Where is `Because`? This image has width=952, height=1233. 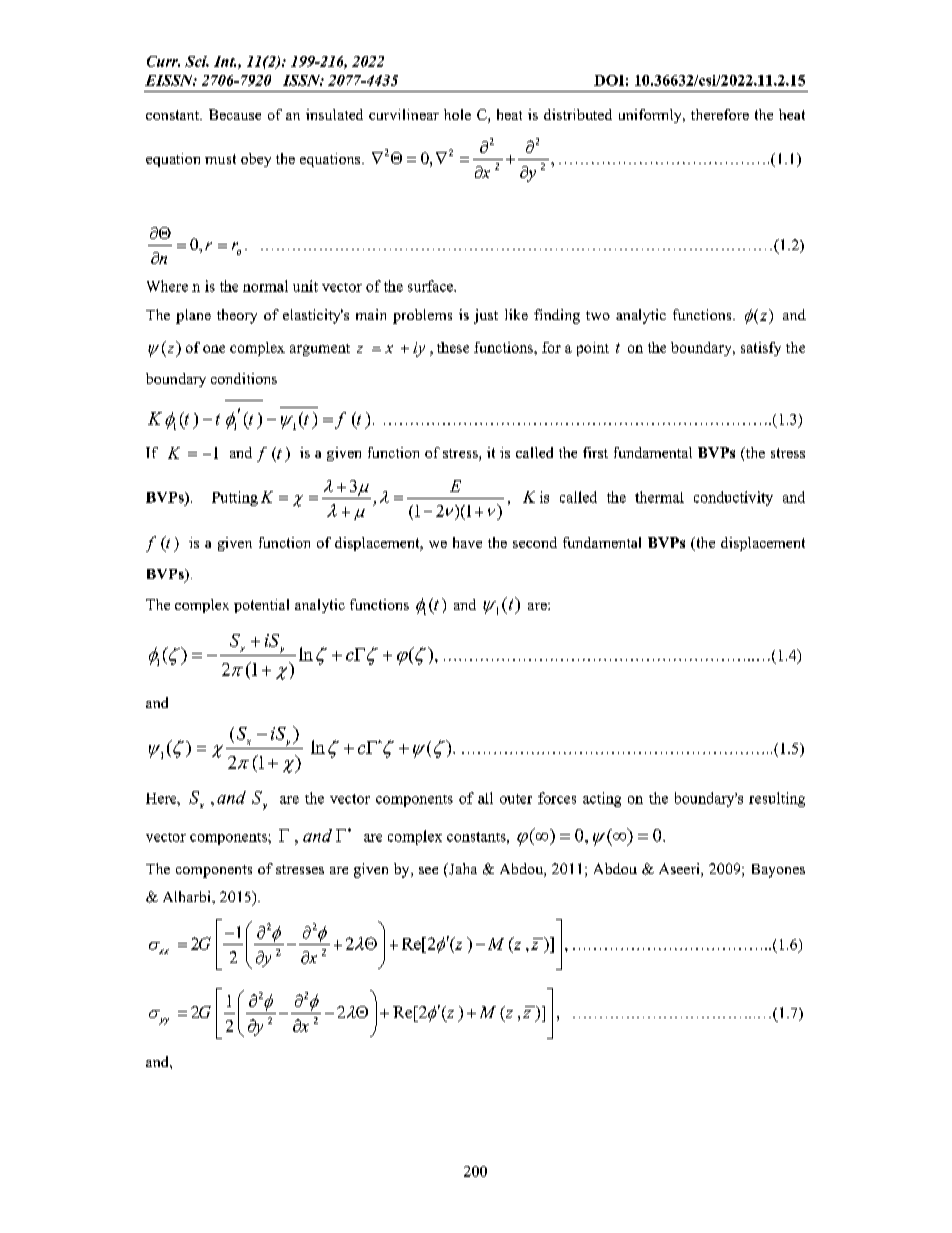
Because is located at coordinates (235, 114).
